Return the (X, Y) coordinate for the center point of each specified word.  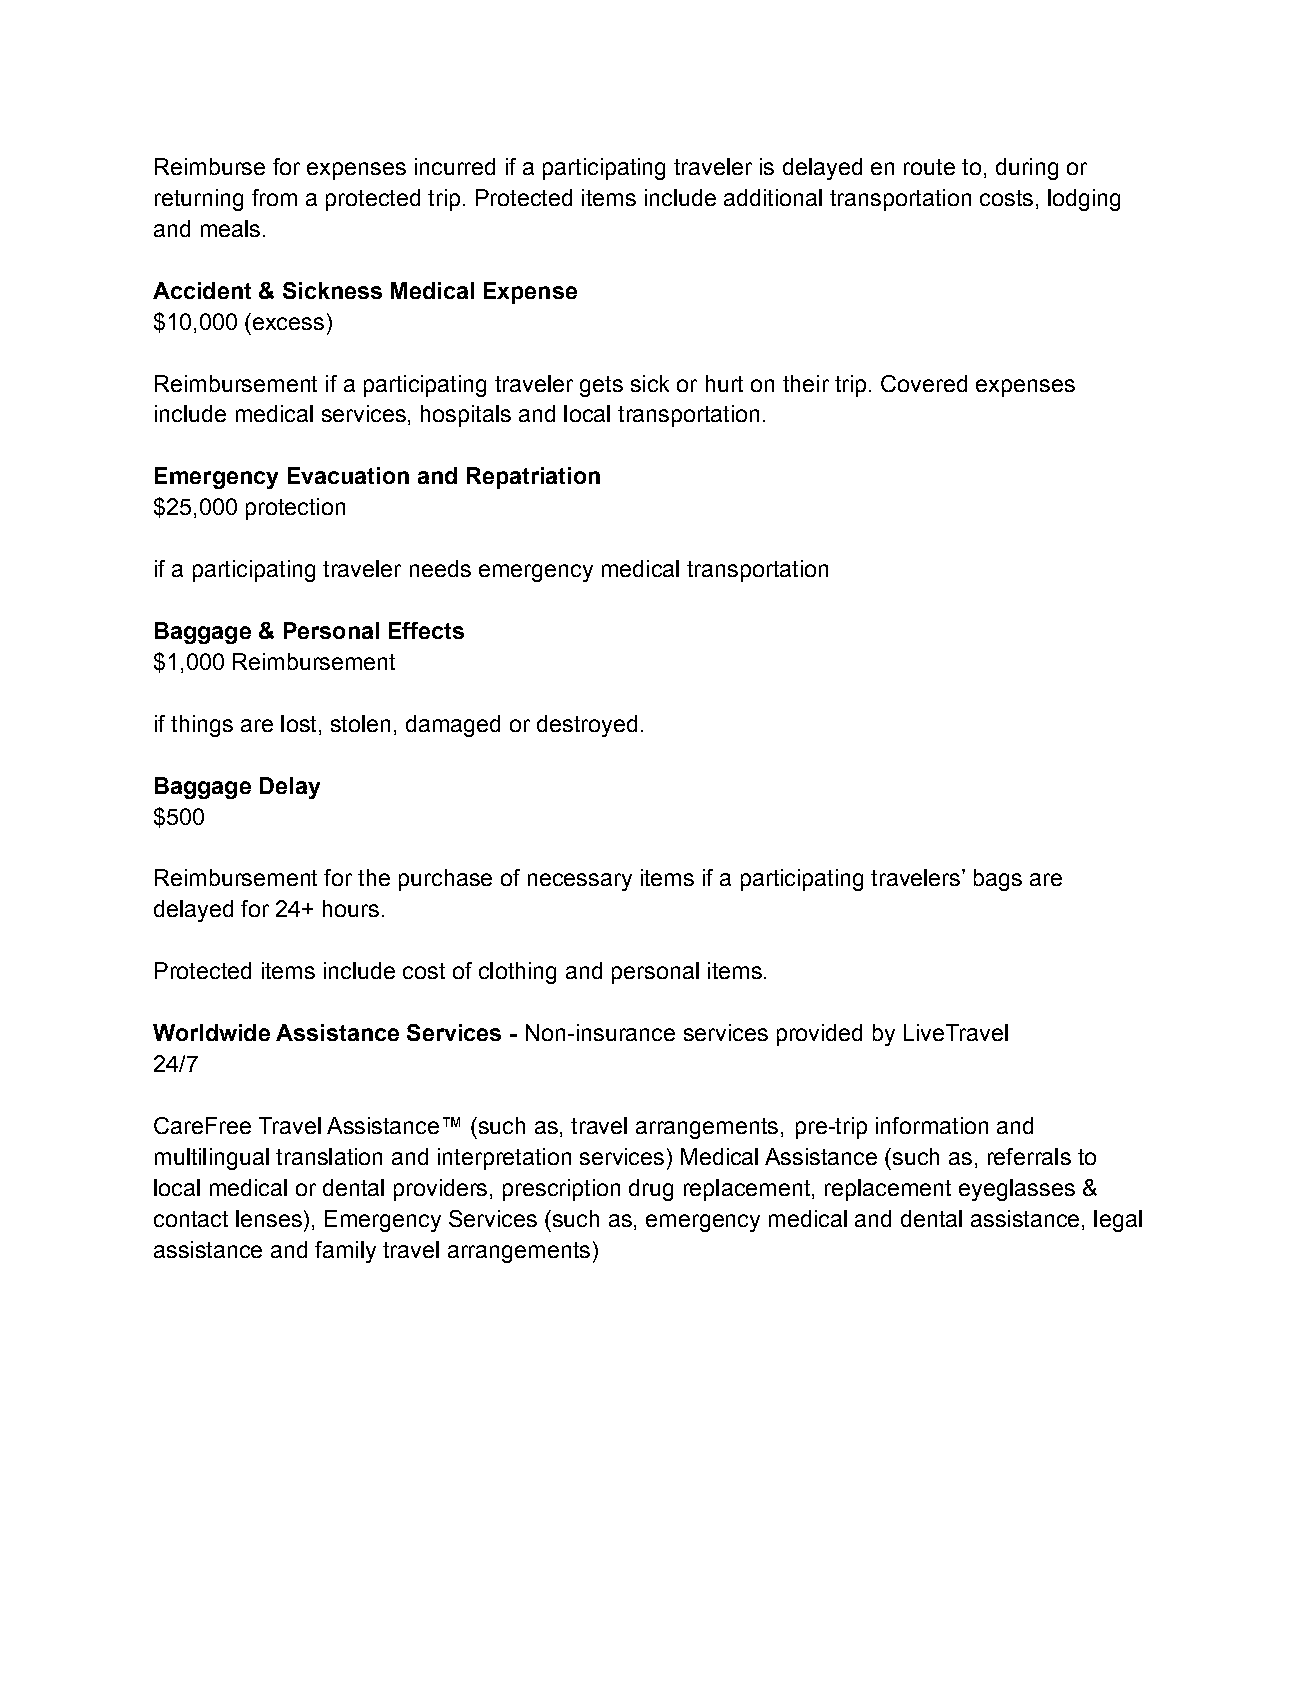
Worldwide (211, 1032)
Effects (426, 630)
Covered (924, 383)
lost (298, 723)
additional (773, 197)
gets (601, 386)
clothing (517, 973)
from (274, 197)
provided (819, 1035)
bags (998, 880)
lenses (269, 1218)
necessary (580, 882)
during (1027, 169)
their (806, 383)
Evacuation (348, 475)
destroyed (587, 726)
